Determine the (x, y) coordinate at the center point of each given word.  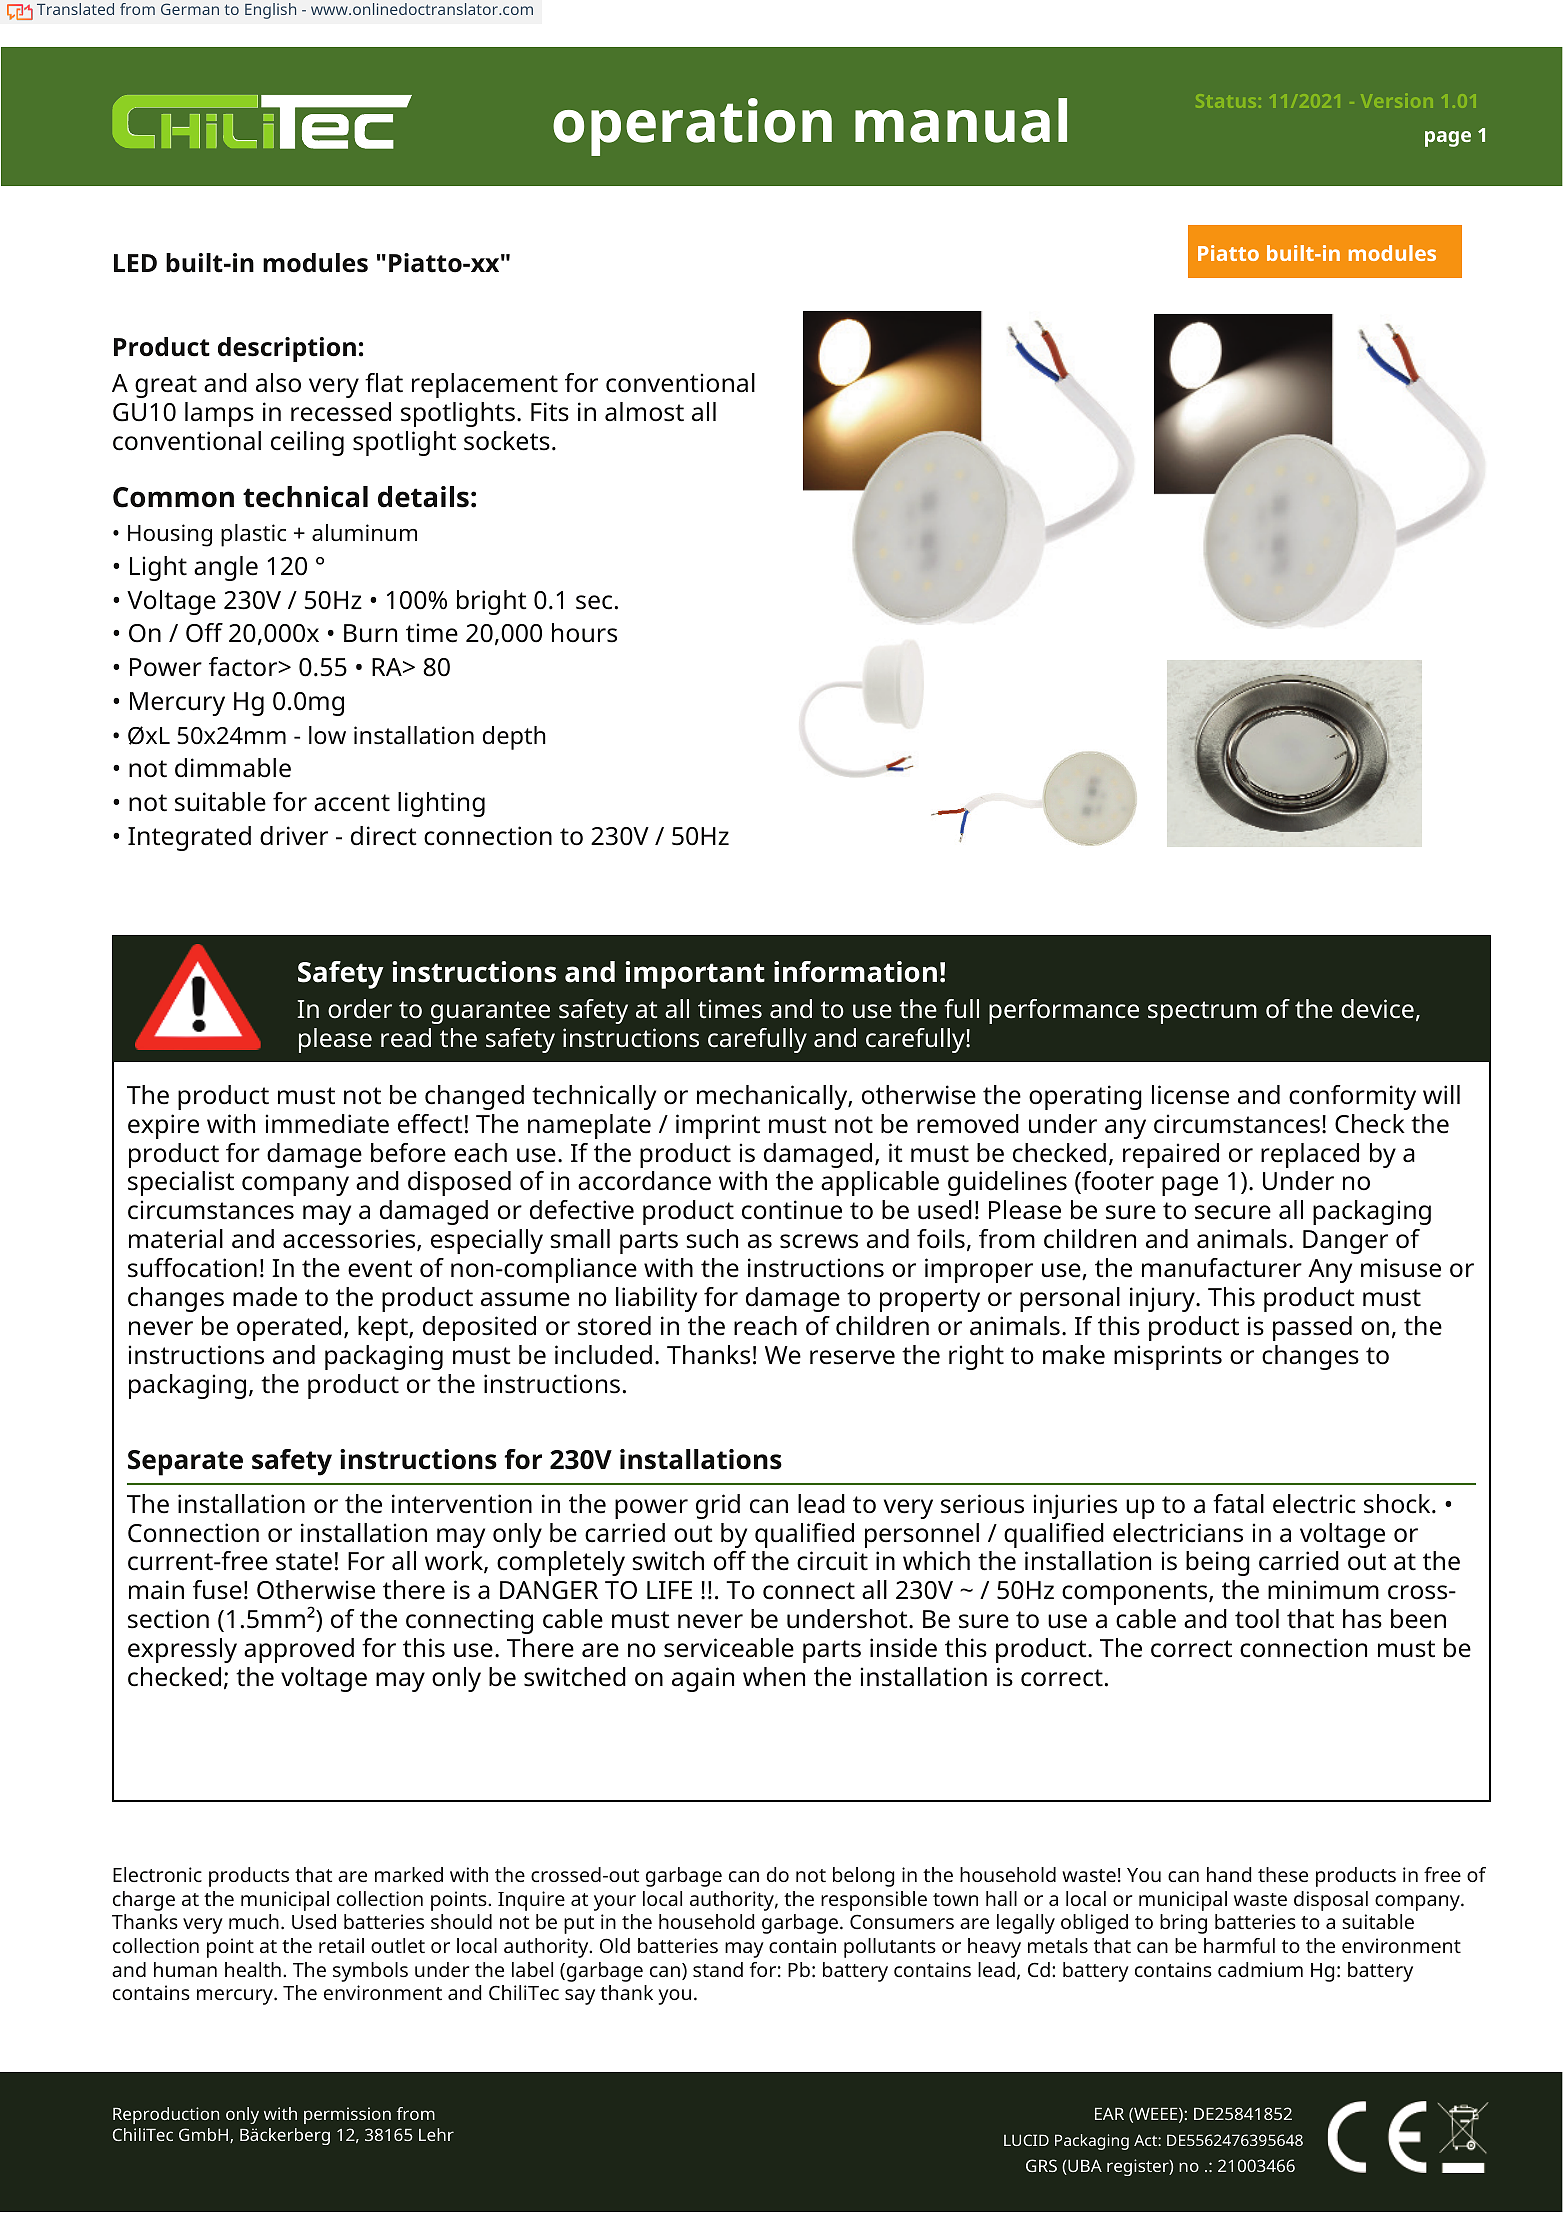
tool (1257, 1619)
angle (226, 568)
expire (163, 1126)
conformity (1352, 1097)
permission (347, 2115)
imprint (718, 1126)
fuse (217, 1590)
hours (584, 633)
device (1377, 1009)
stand (718, 1969)
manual (961, 120)
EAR (1109, 2113)
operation (692, 127)
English (270, 11)
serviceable (729, 1648)
